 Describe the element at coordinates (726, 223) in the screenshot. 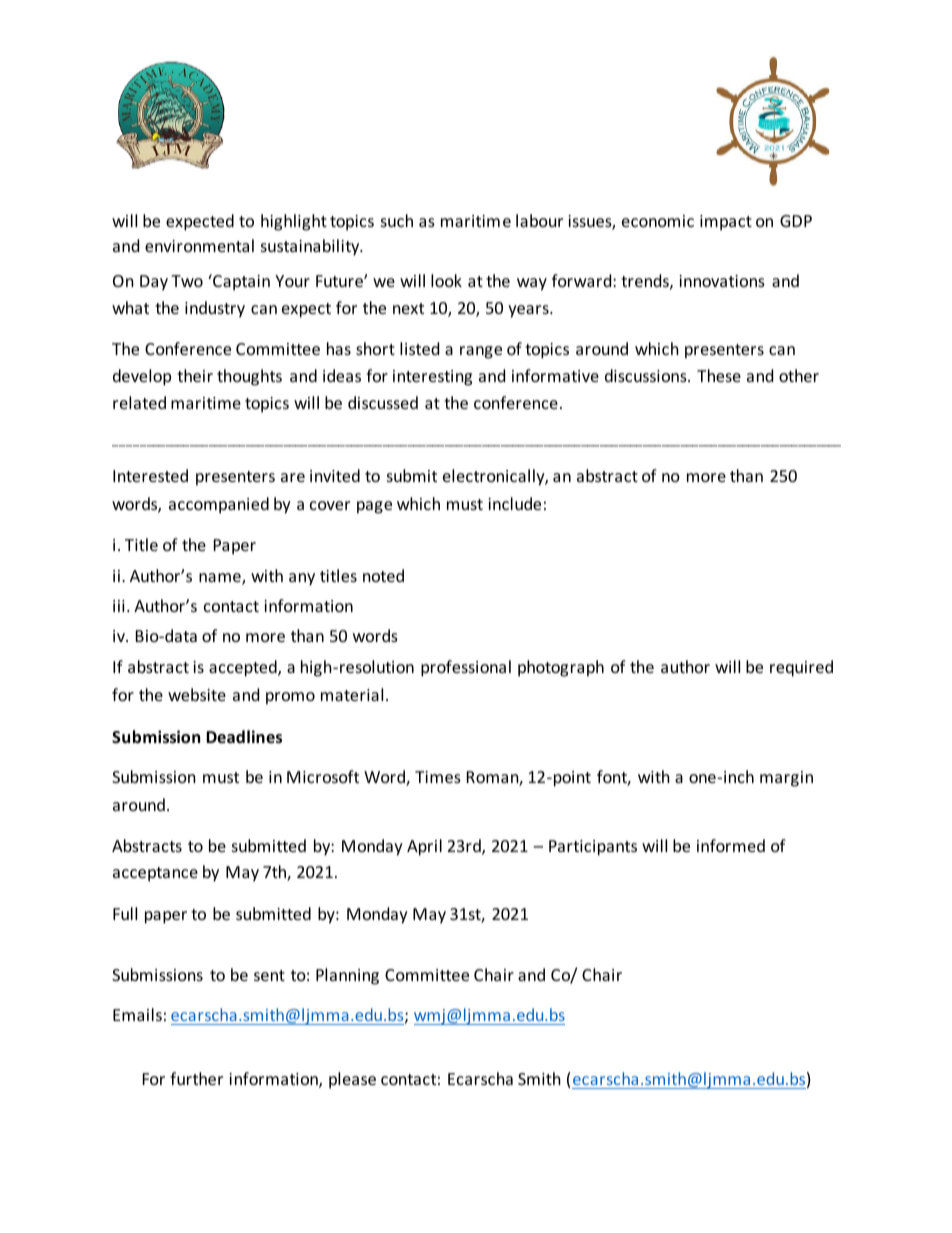

I see `impact` at that location.
